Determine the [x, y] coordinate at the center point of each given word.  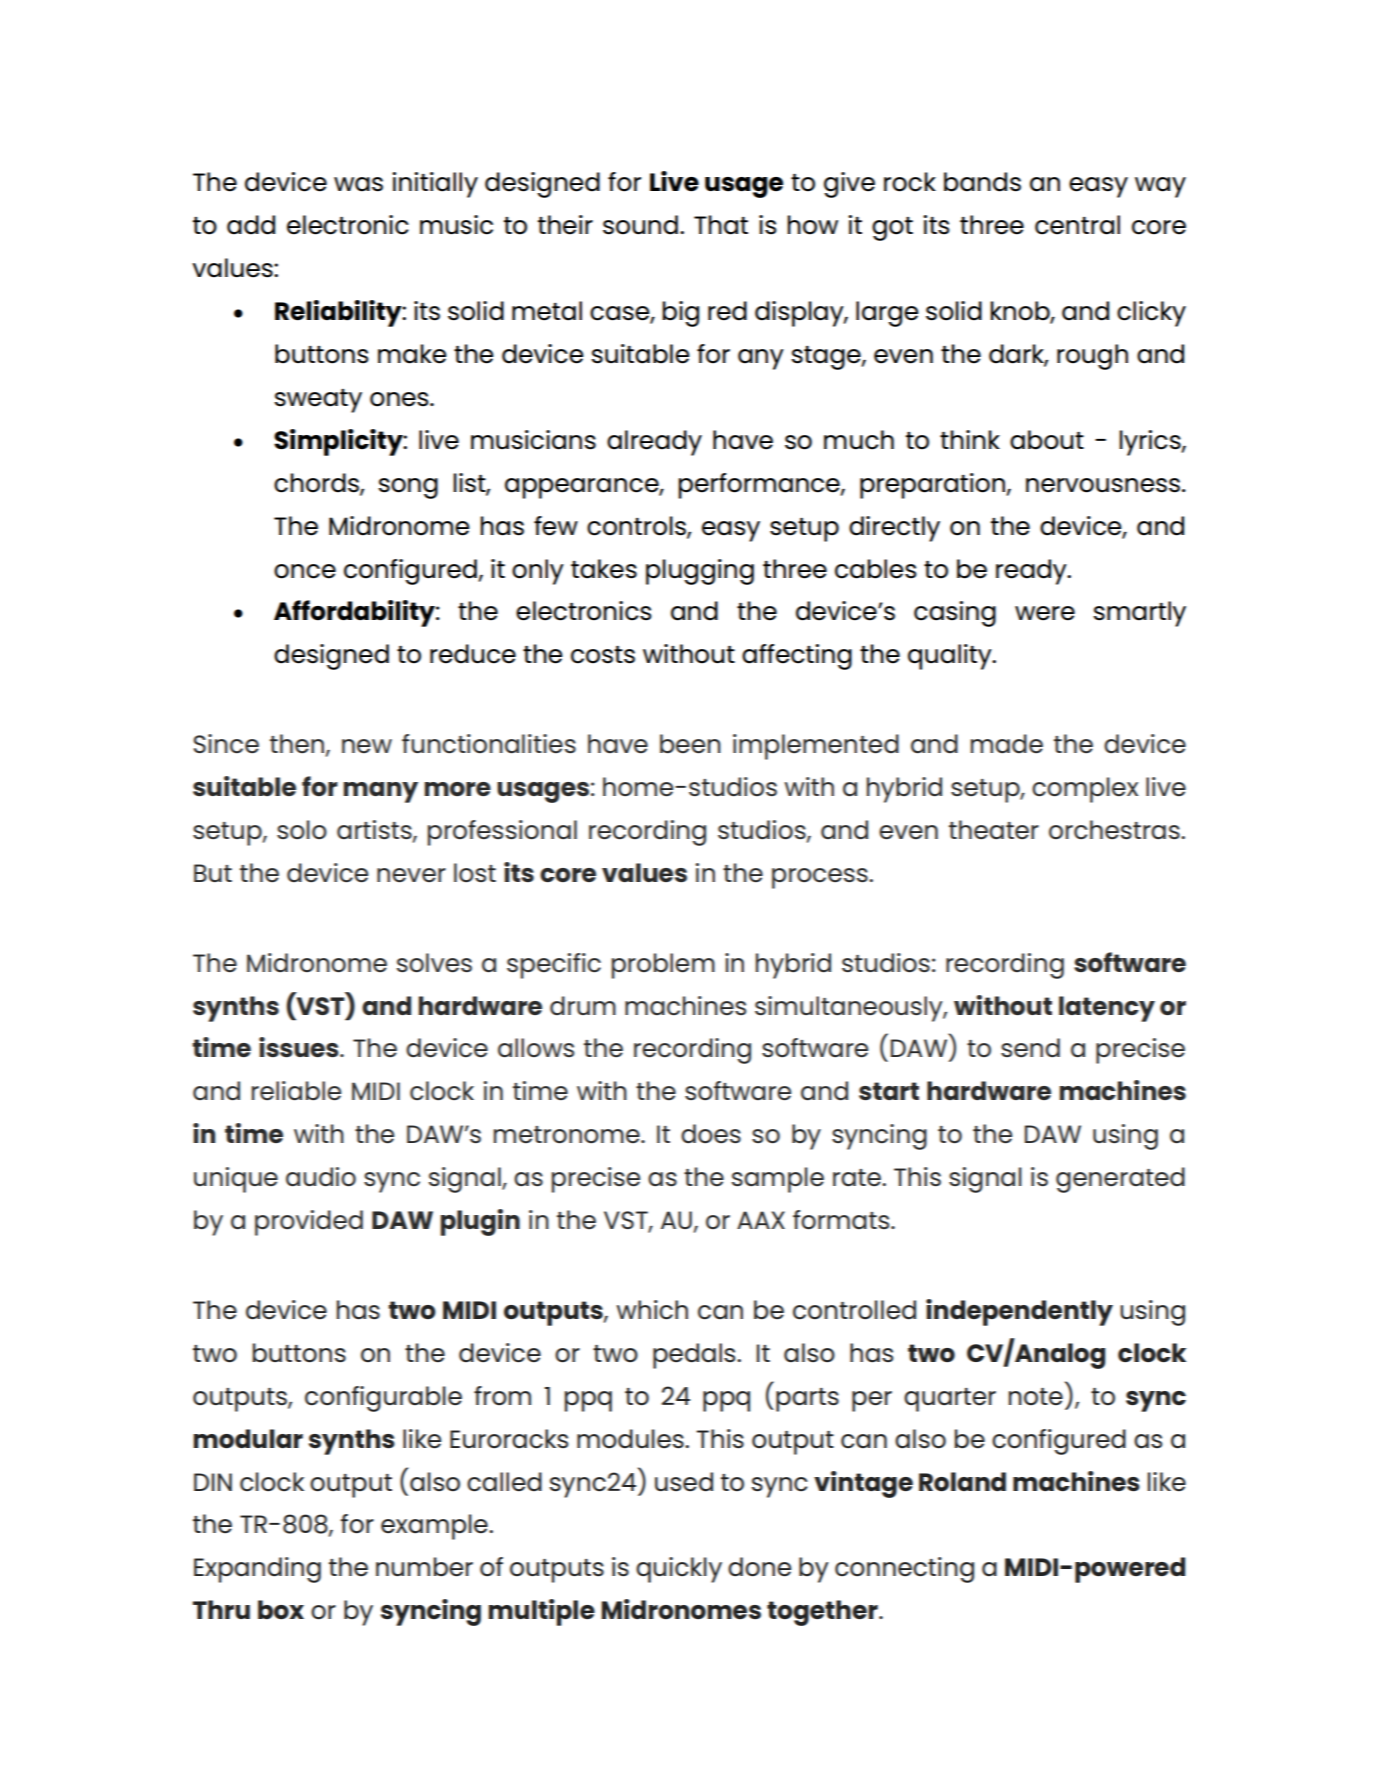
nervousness [1103, 485]
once [305, 571]
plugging [700, 572]
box [281, 1609]
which [652, 1310]
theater [994, 830]
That [721, 225]
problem [663, 966]
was [358, 184]
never [411, 875]
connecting [904, 1570]
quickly [679, 1570]
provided [309, 1223]
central [1077, 225]
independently [1019, 1312]
